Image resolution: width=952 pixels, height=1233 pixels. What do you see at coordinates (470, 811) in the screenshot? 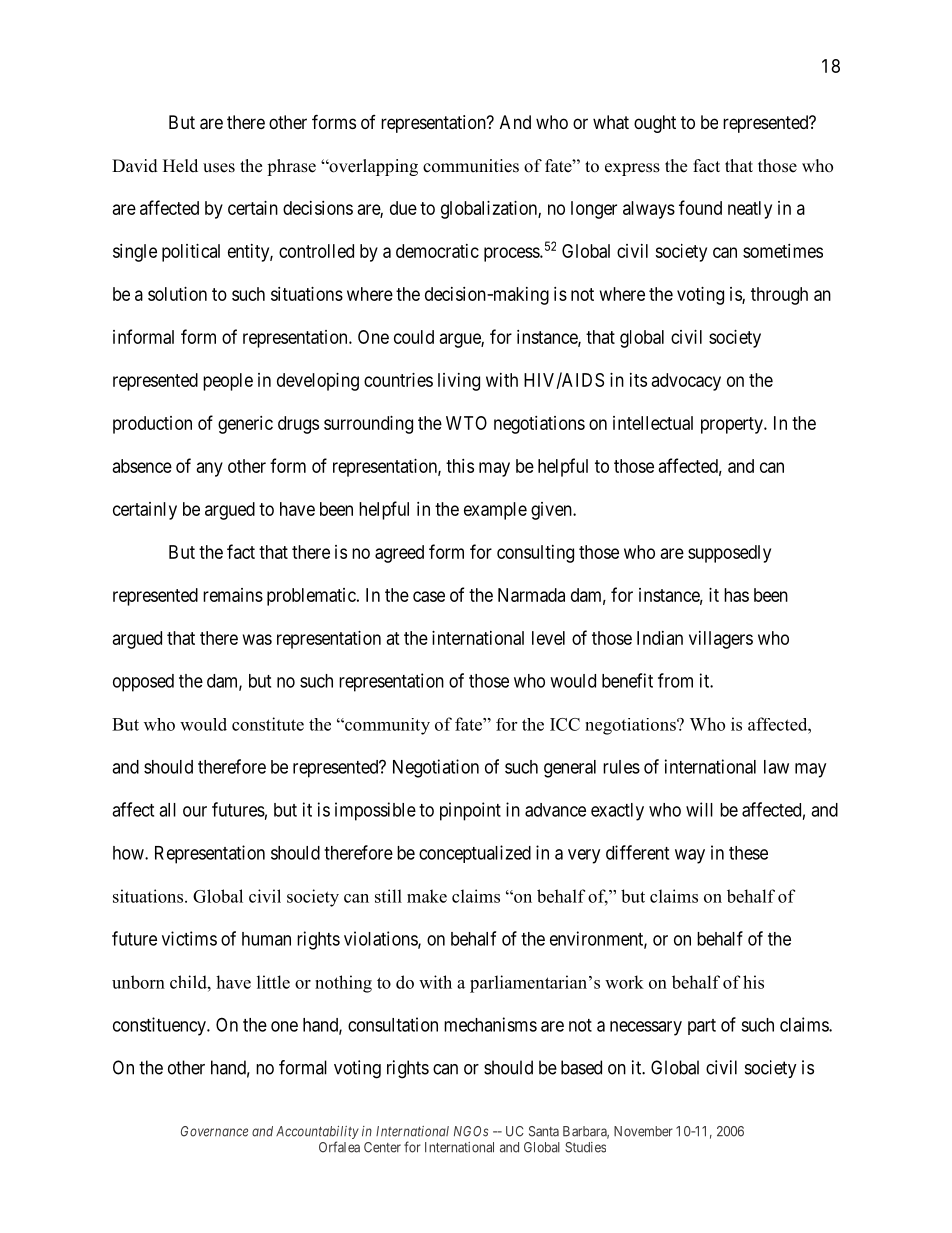
I see `pinpoint` at bounding box center [470, 811].
